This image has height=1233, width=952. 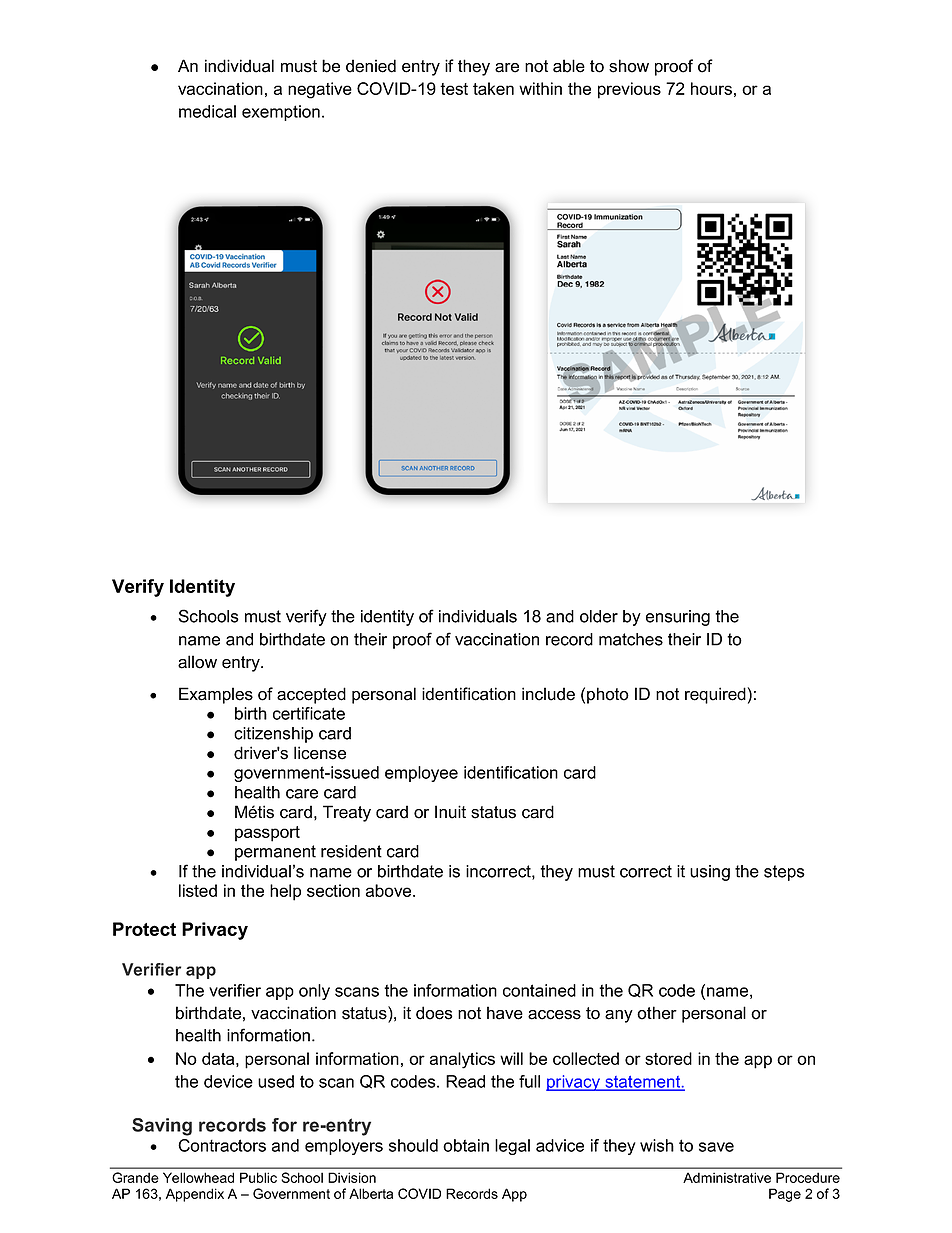 What do you see at coordinates (710, 873) in the image?
I see `using` at bounding box center [710, 873].
